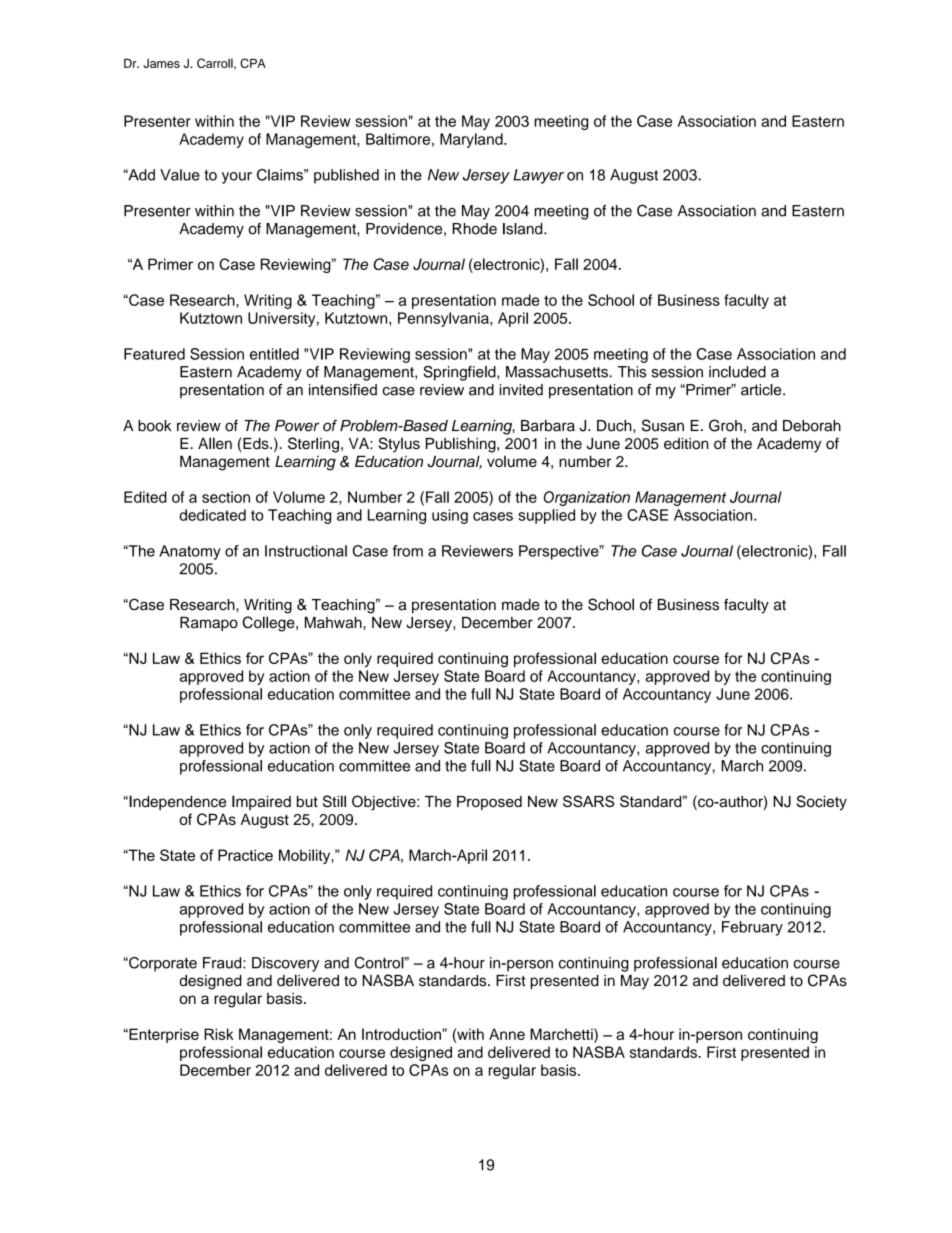 The width and height of the screenshot is (952, 1233). Describe the element at coordinates (472, 140) in the screenshot. I see `Maryland` at that location.
